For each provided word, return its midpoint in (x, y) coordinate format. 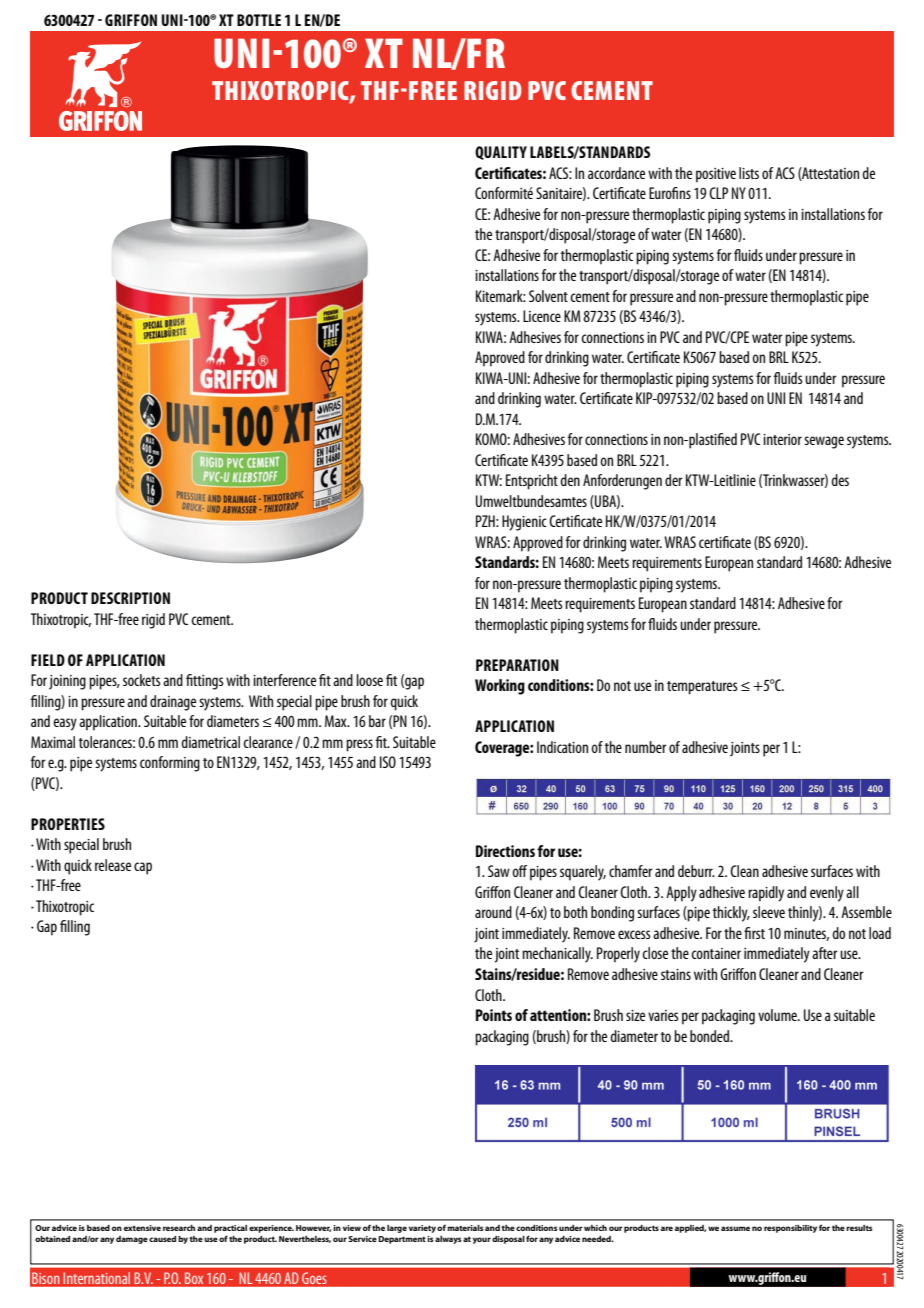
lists (749, 173)
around (493, 912)
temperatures (702, 688)
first (754, 933)
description (130, 598)
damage (132, 1240)
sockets (142, 680)
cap (143, 868)
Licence (542, 316)
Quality (501, 153)
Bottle (259, 20)
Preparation (517, 665)
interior (782, 439)
